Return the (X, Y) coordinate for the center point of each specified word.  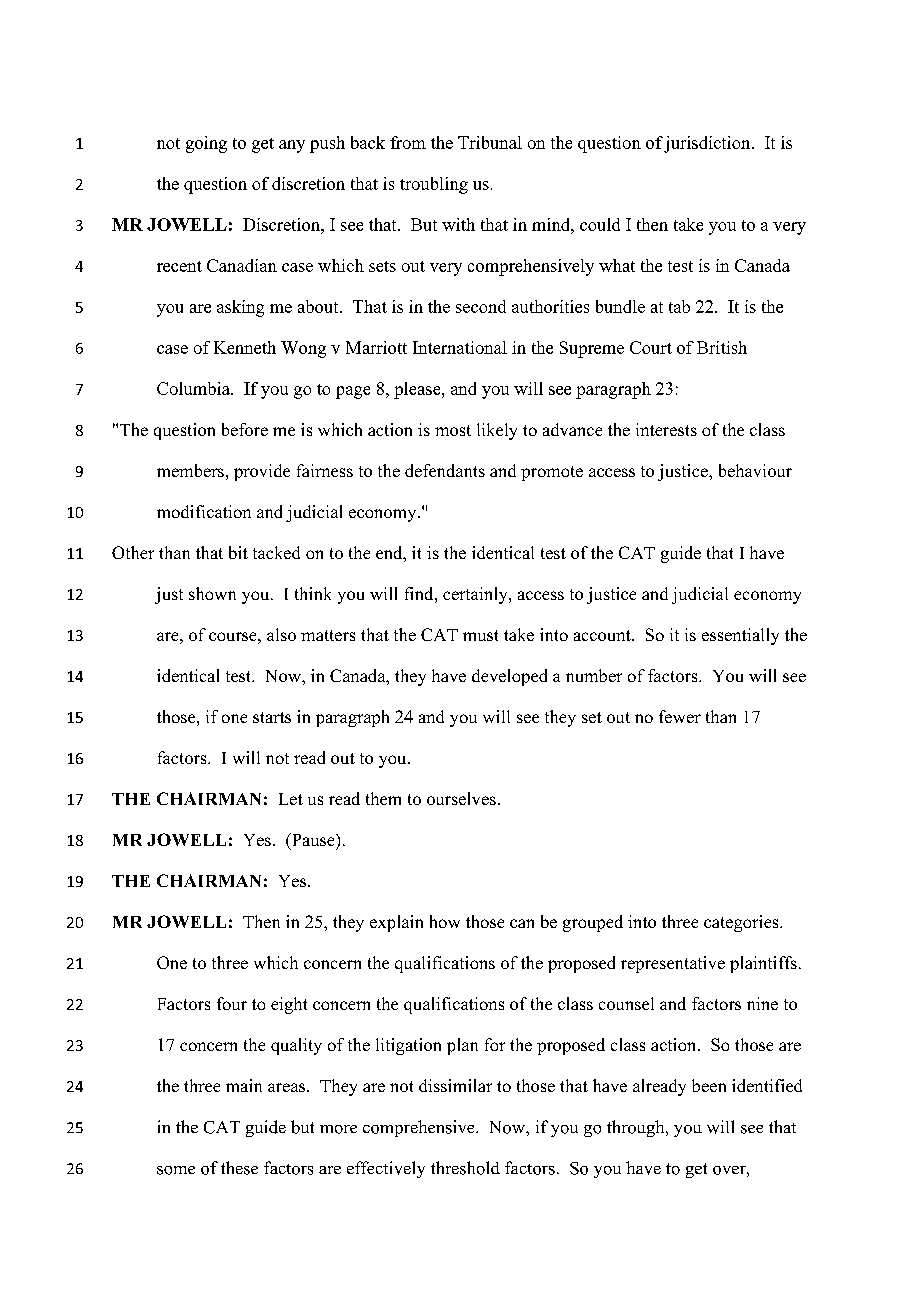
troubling (434, 185)
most (453, 430)
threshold (465, 1168)
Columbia (195, 388)
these (239, 1168)
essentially (740, 636)
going (206, 144)
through (637, 1128)
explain (396, 923)
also (281, 634)
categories (742, 923)
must (480, 635)
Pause (313, 839)
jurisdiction (708, 144)
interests (666, 429)
